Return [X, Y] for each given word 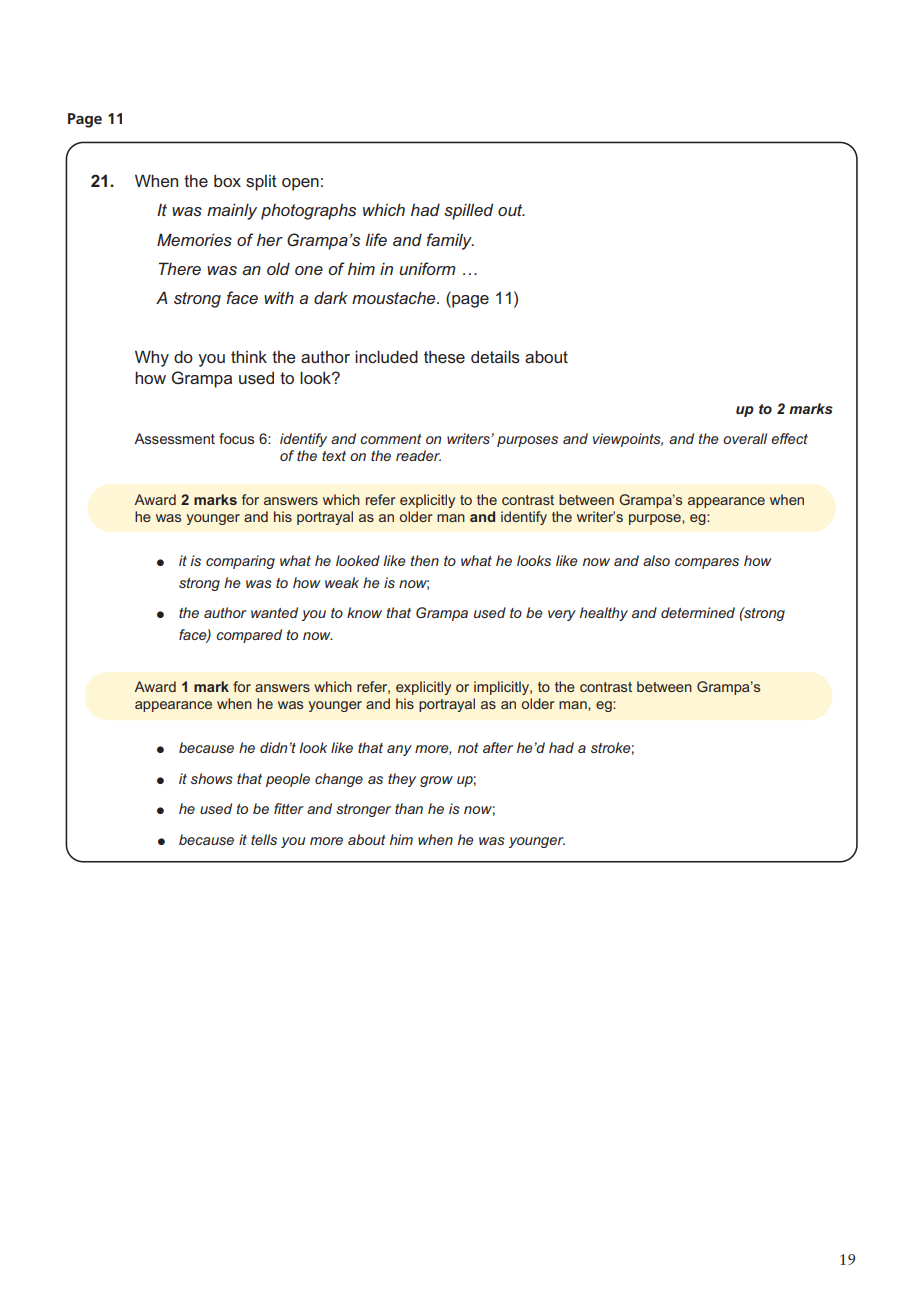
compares [707, 563]
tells [264, 839]
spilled [468, 211]
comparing [240, 562]
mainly [232, 211]
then [425, 560]
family [450, 241]
